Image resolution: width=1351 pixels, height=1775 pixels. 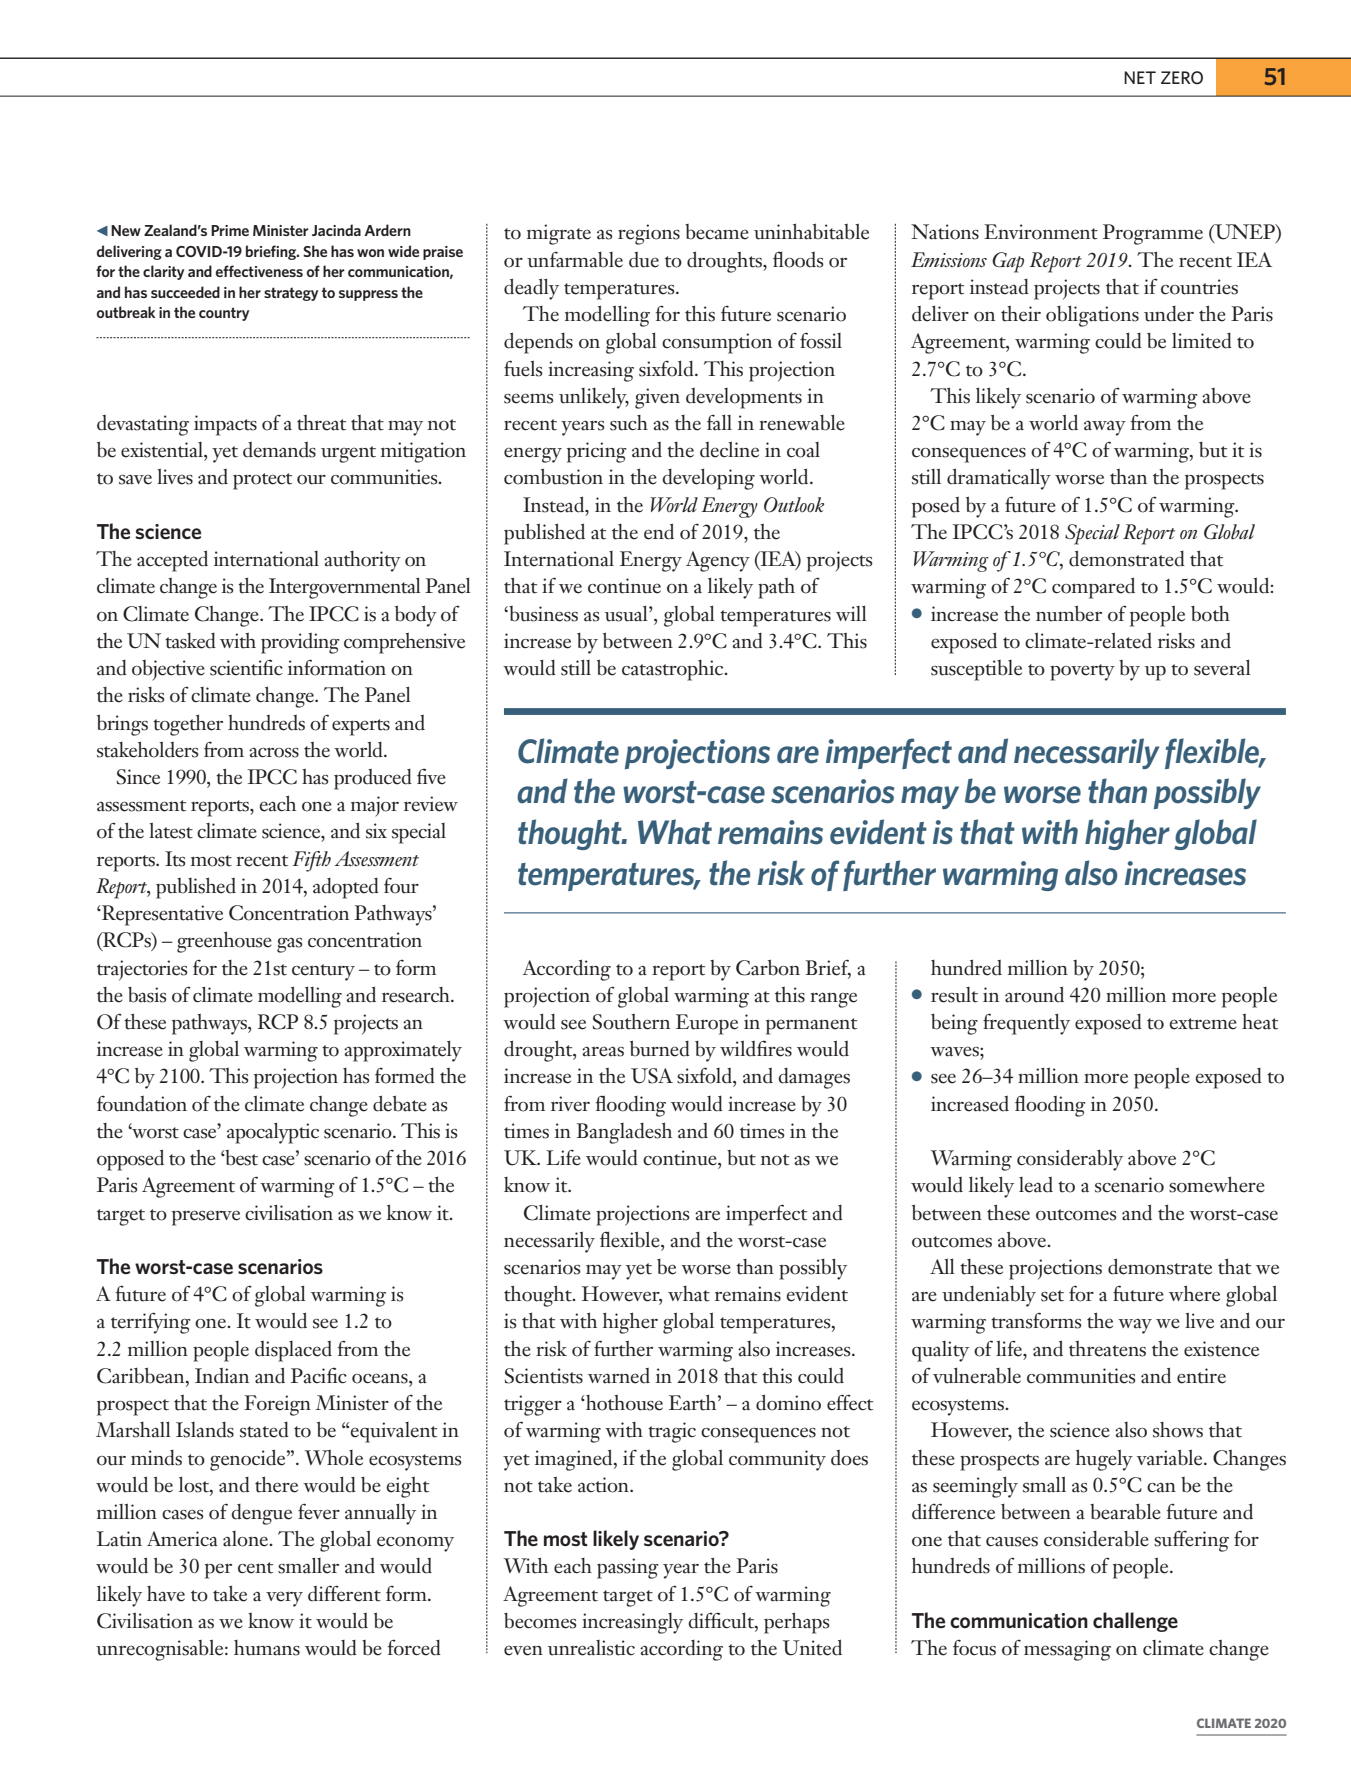 I want to click on providing, so click(x=300, y=643).
